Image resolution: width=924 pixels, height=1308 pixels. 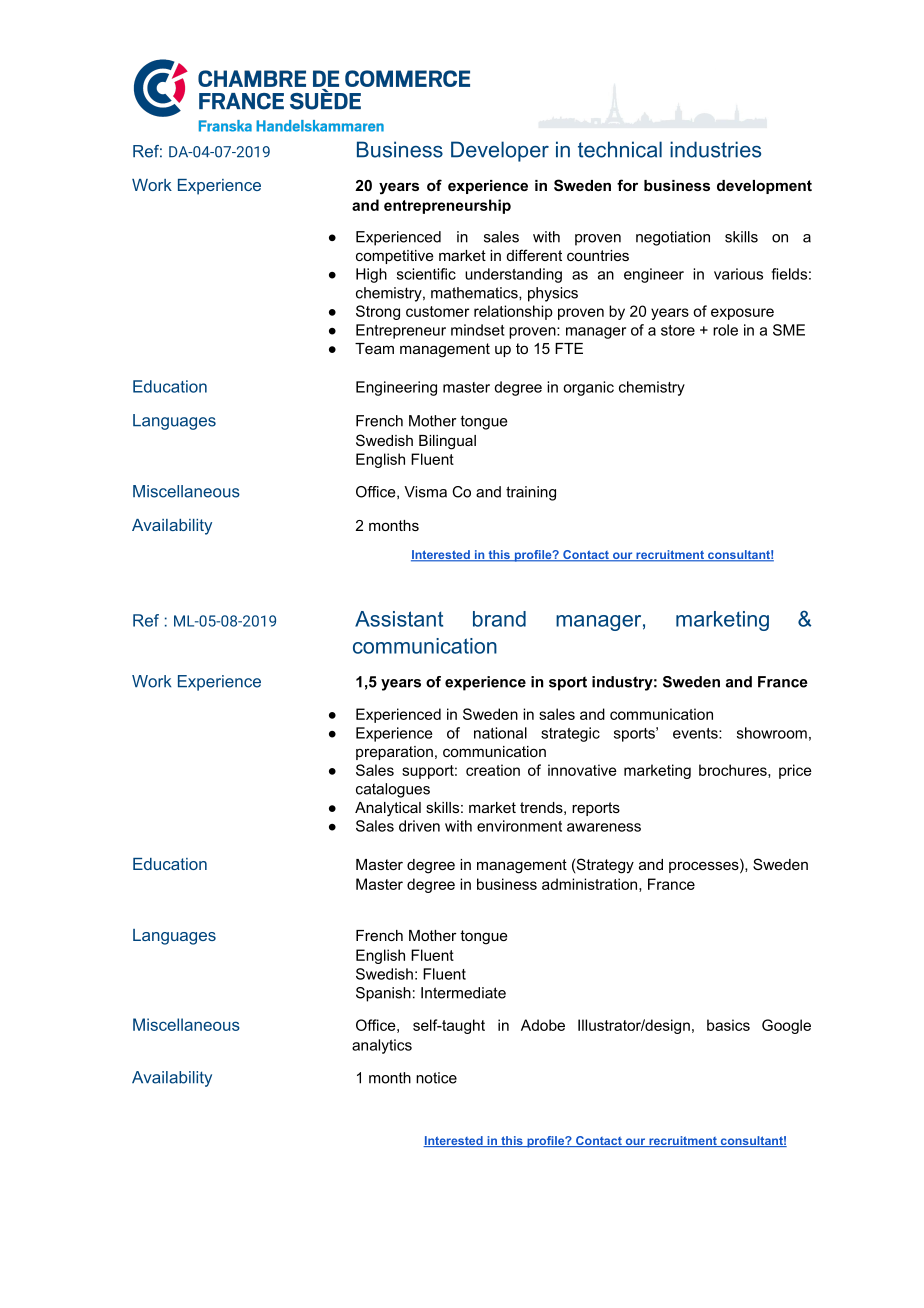 What do you see at coordinates (419, 826) in the screenshot?
I see `driven` at bounding box center [419, 826].
